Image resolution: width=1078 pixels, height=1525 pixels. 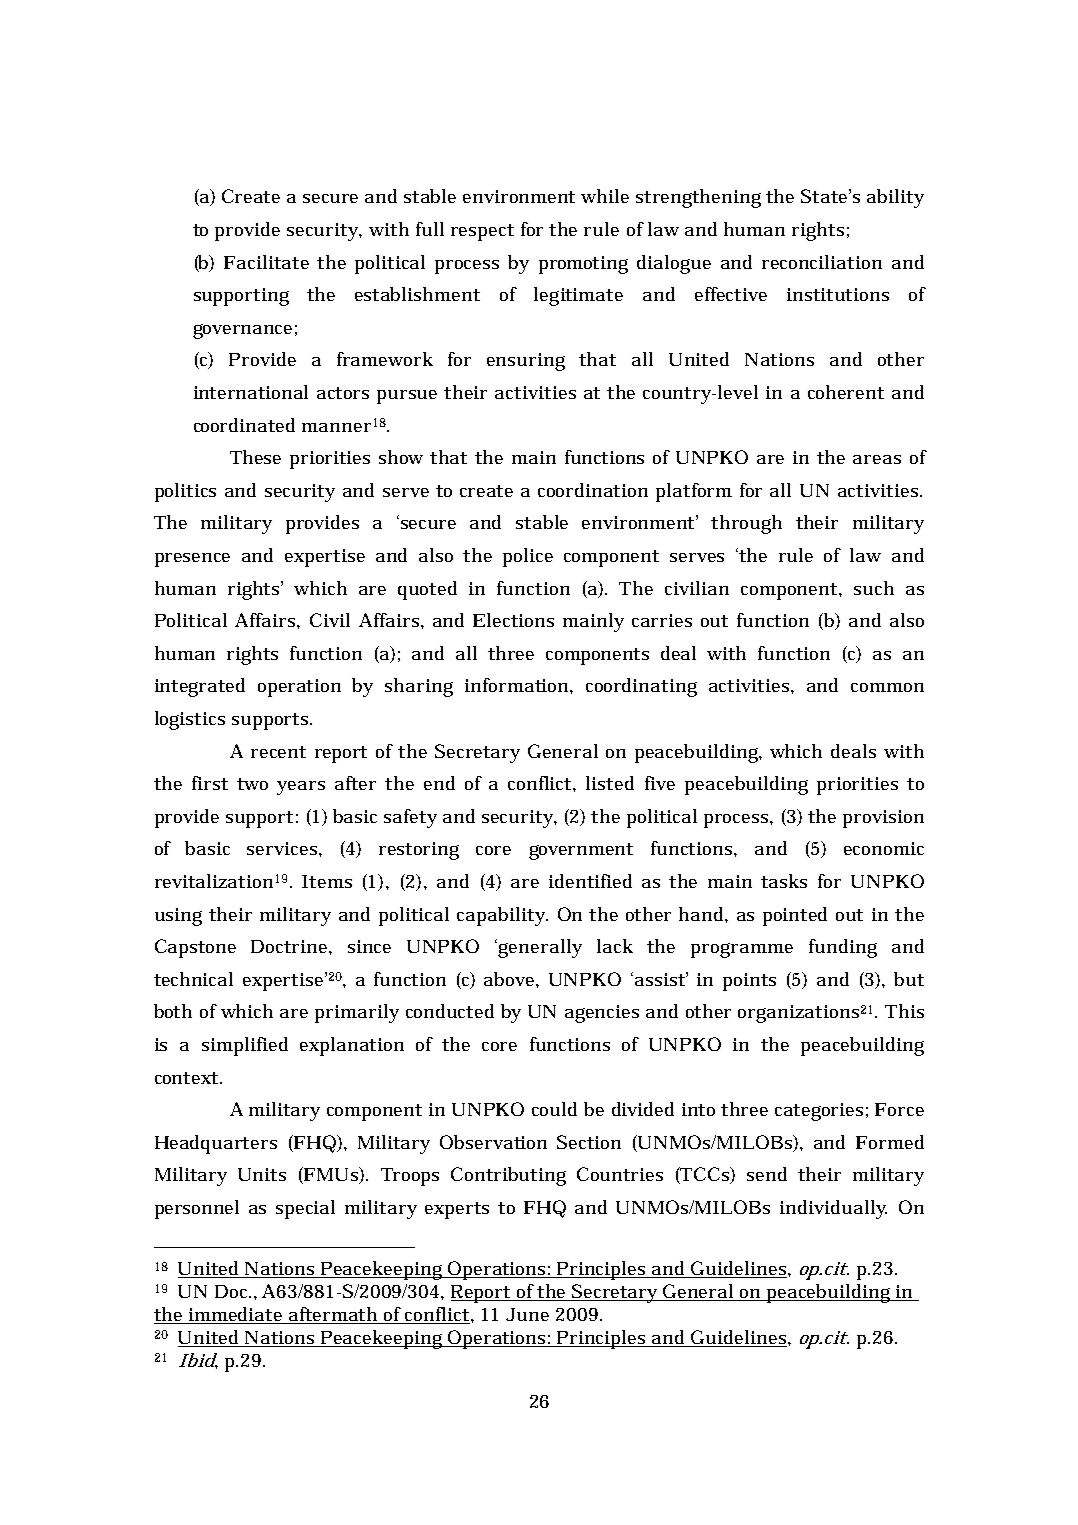 What do you see at coordinates (883, 819) in the screenshot?
I see `provision` at bounding box center [883, 819].
